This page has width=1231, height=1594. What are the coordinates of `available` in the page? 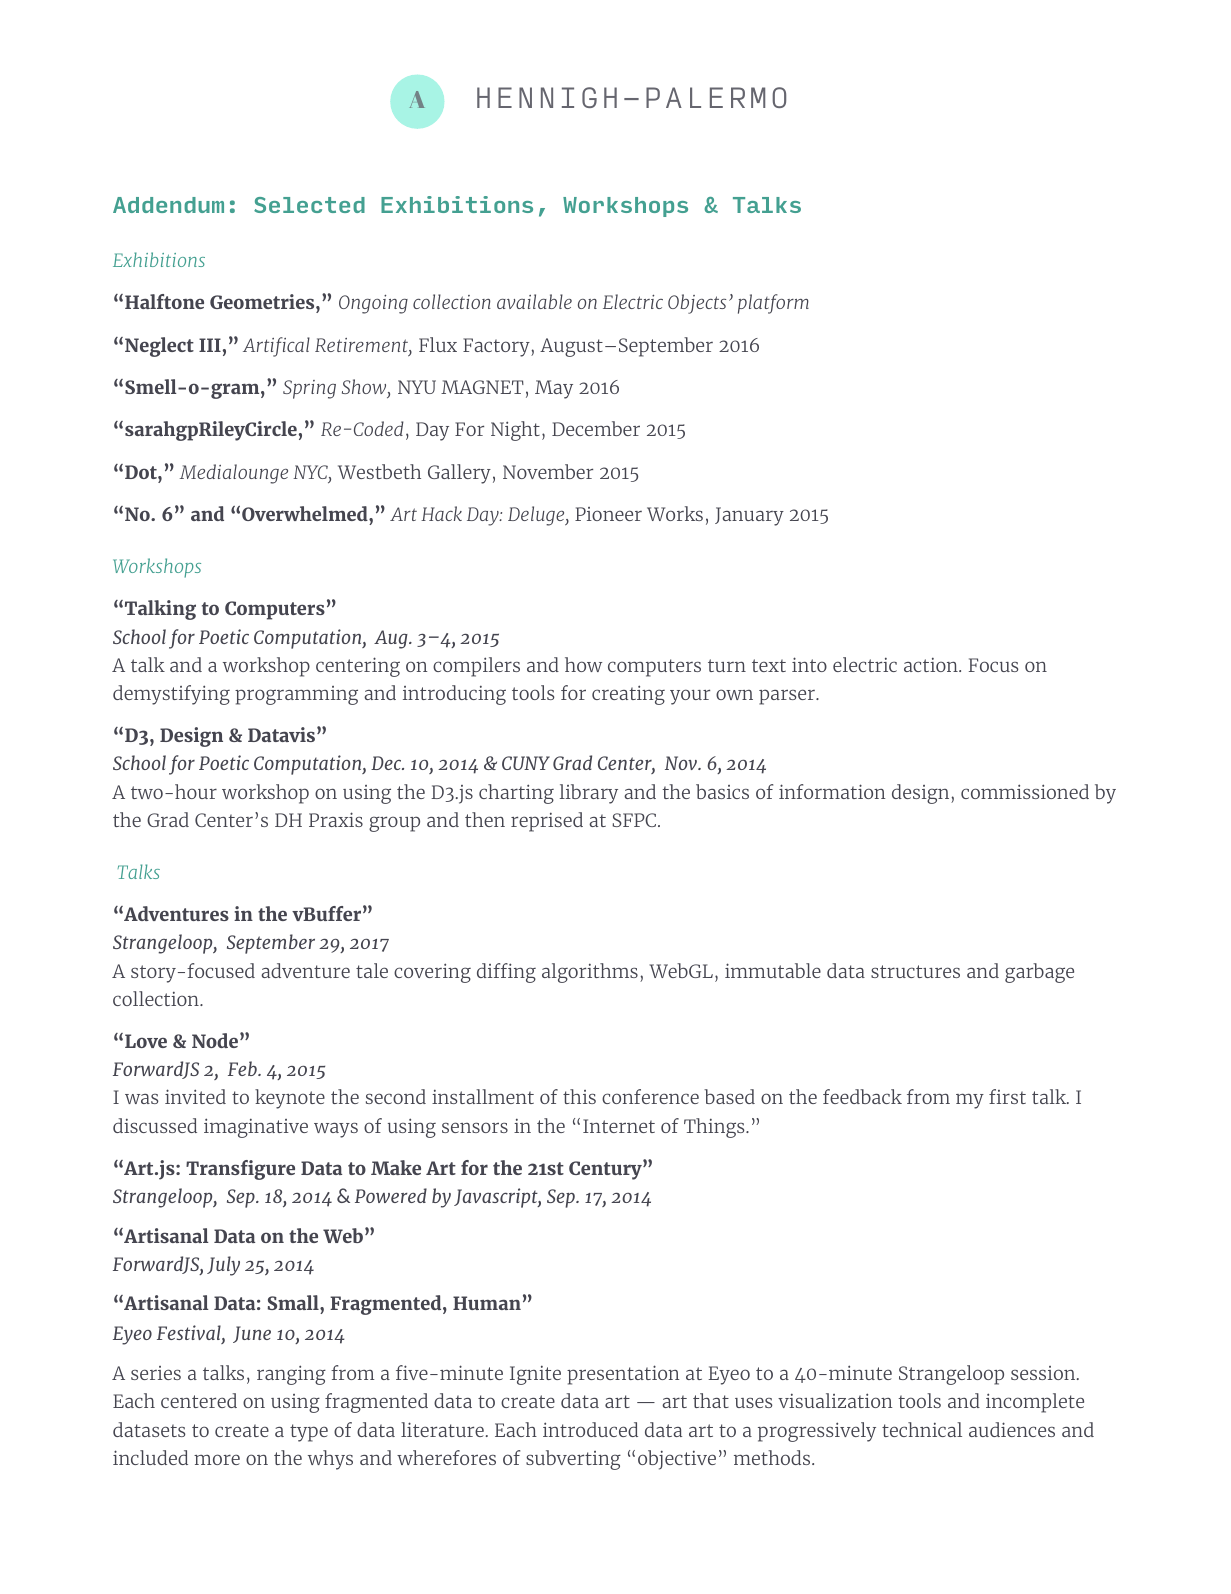 It's located at (534, 301).
